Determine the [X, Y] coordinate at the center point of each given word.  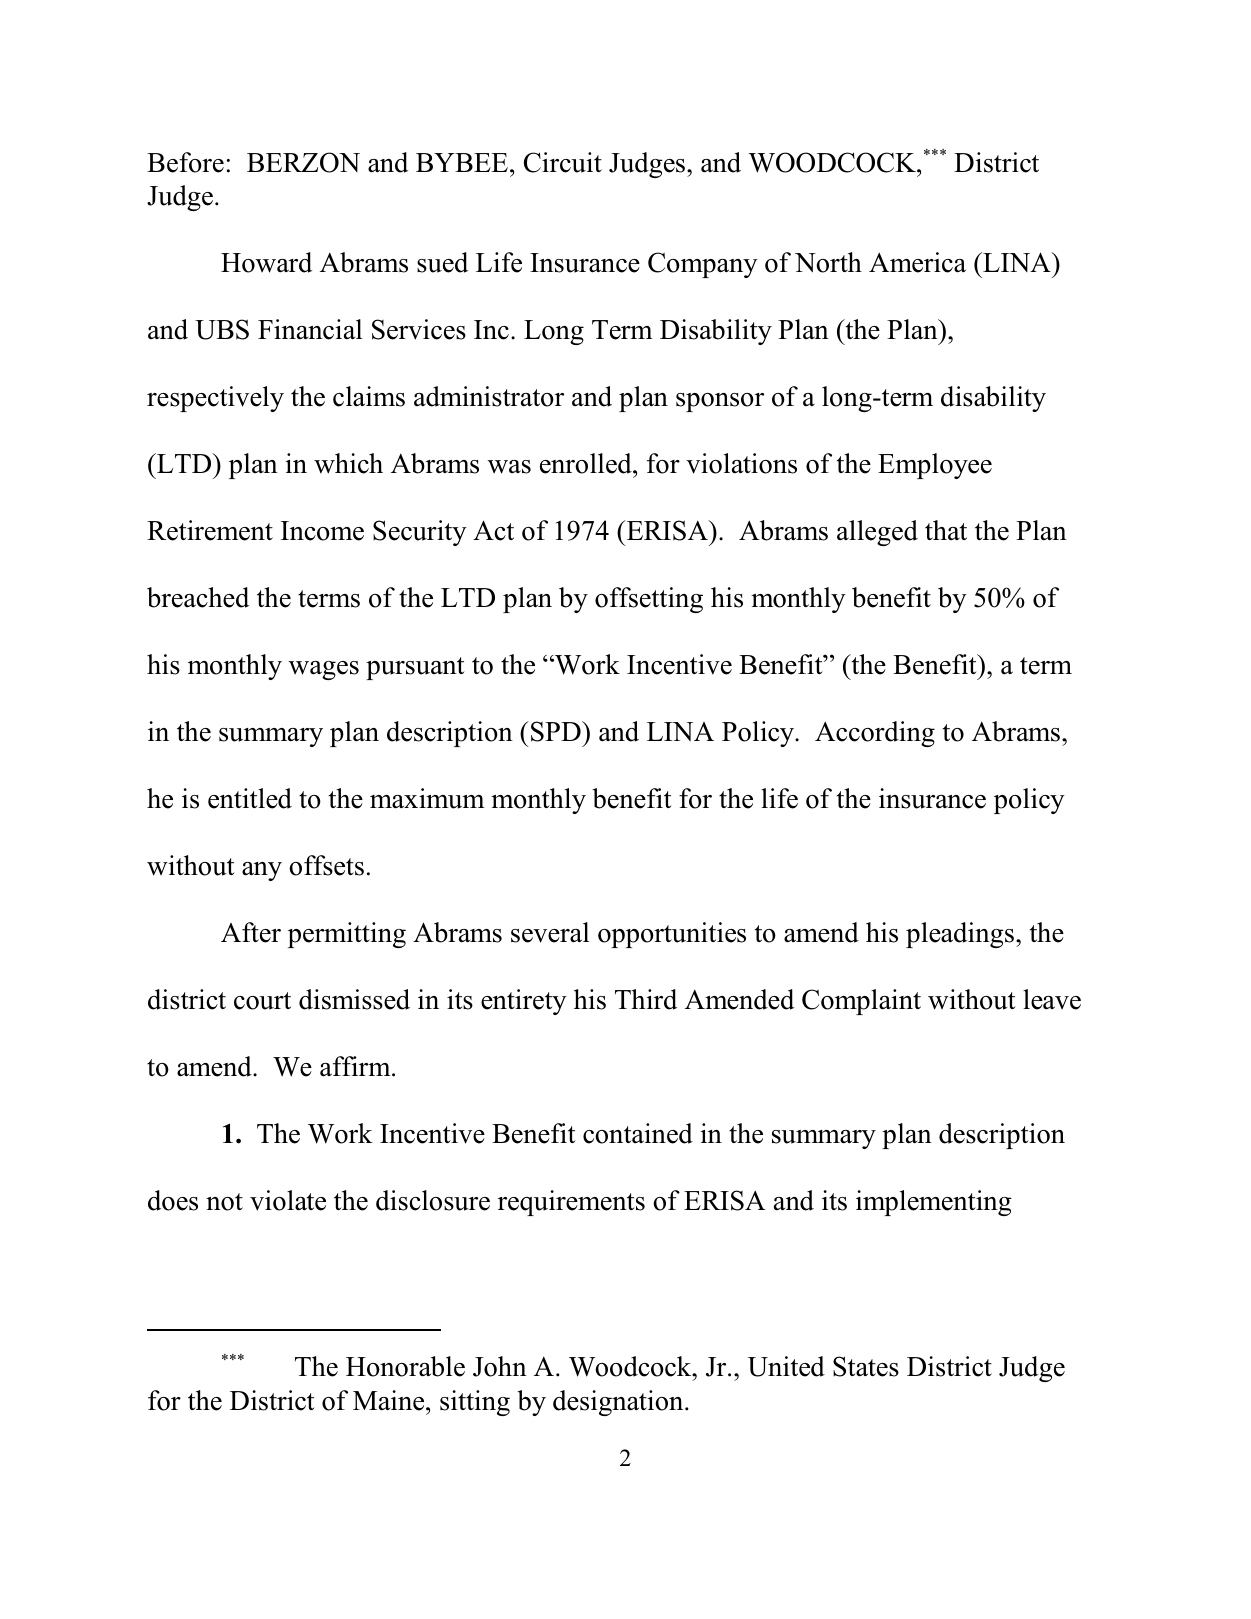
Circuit [563, 162]
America [917, 262]
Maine [390, 1400]
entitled [250, 798]
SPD [557, 731]
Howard [266, 262]
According [875, 734]
